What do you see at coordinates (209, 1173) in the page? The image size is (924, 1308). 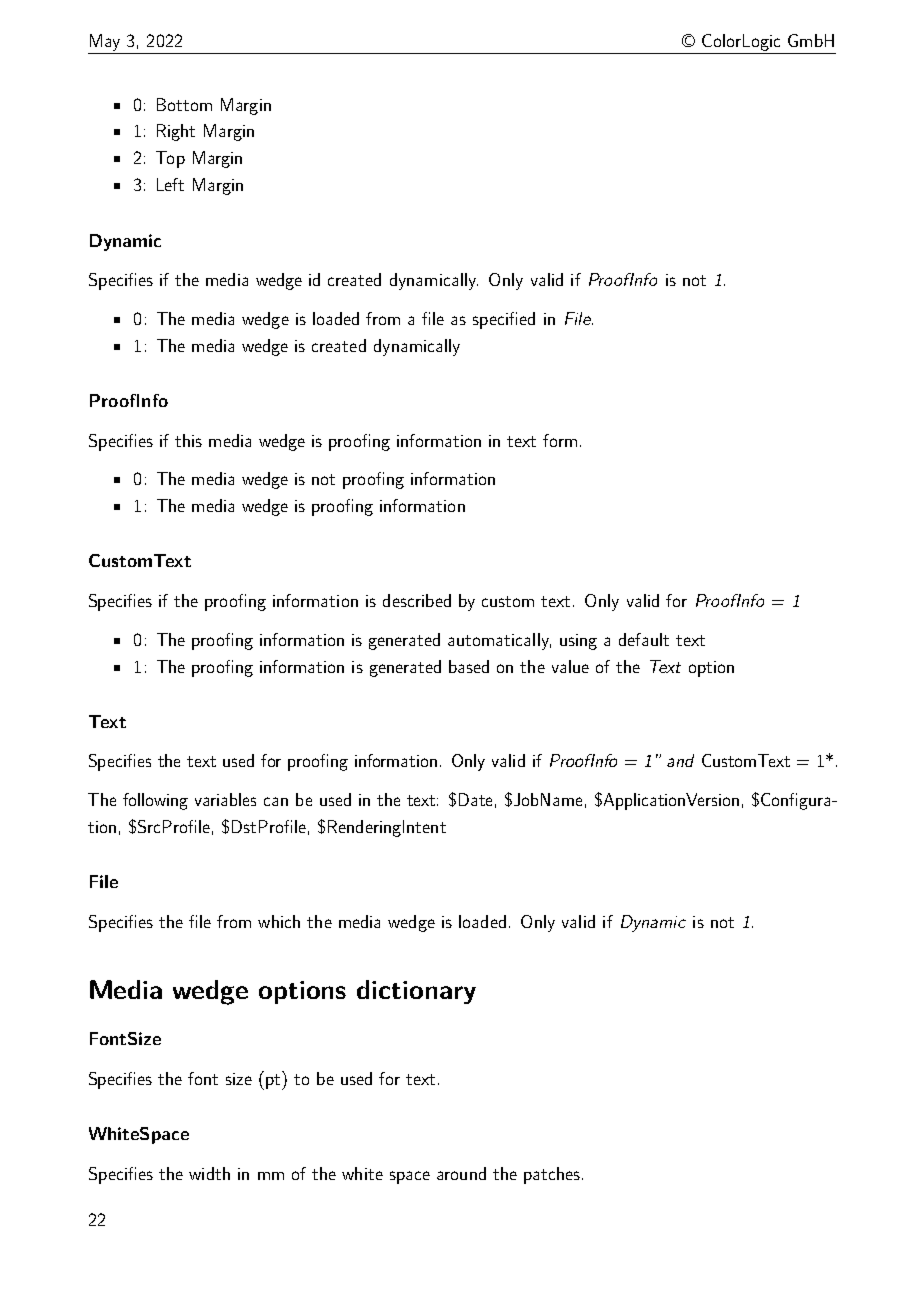 I see `width` at bounding box center [209, 1173].
